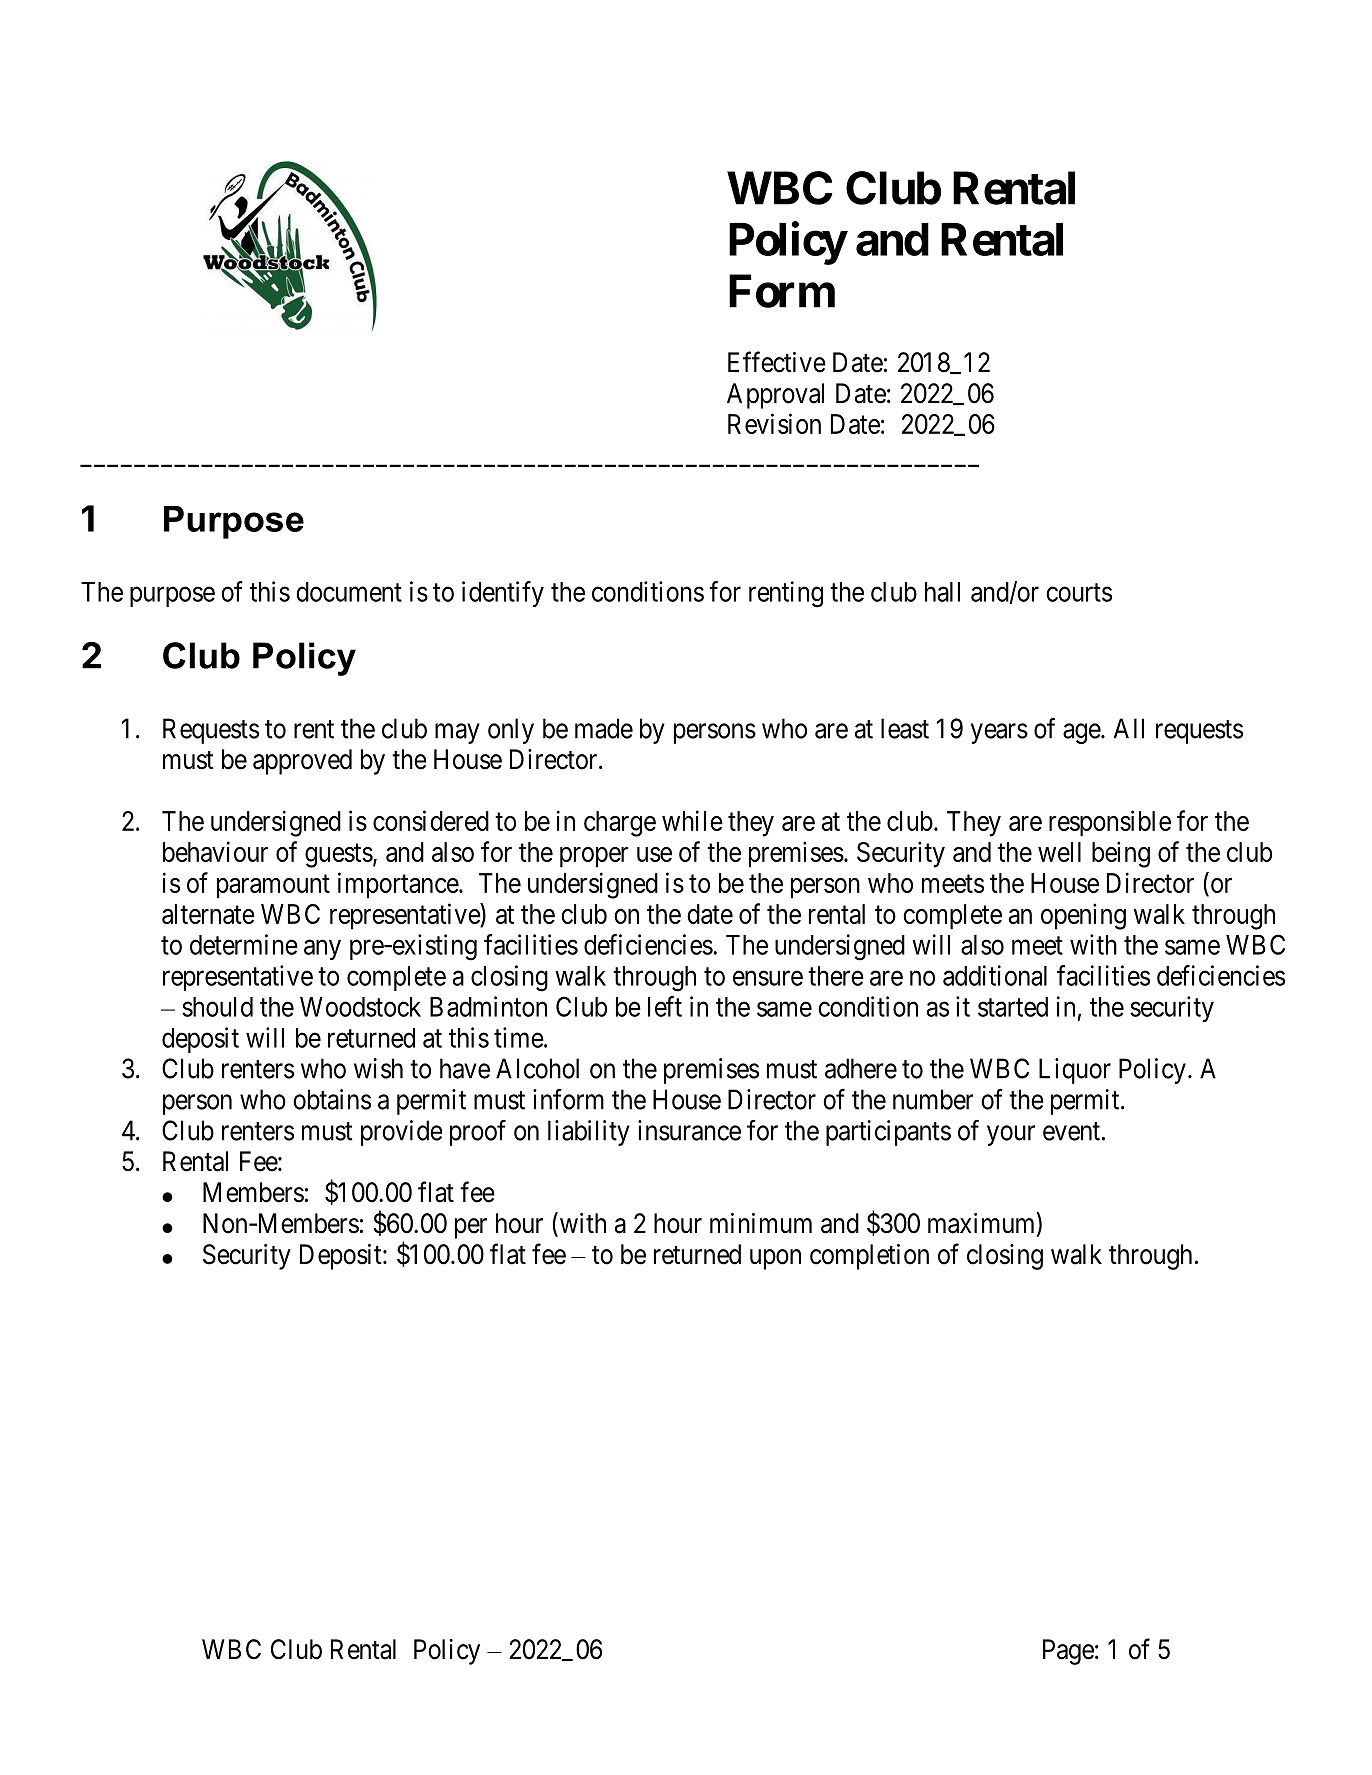 This screenshot has height=1775, width=1372. Describe the element at coordinates (774, 423) in the screenshot. I see `Revision` at that location.
